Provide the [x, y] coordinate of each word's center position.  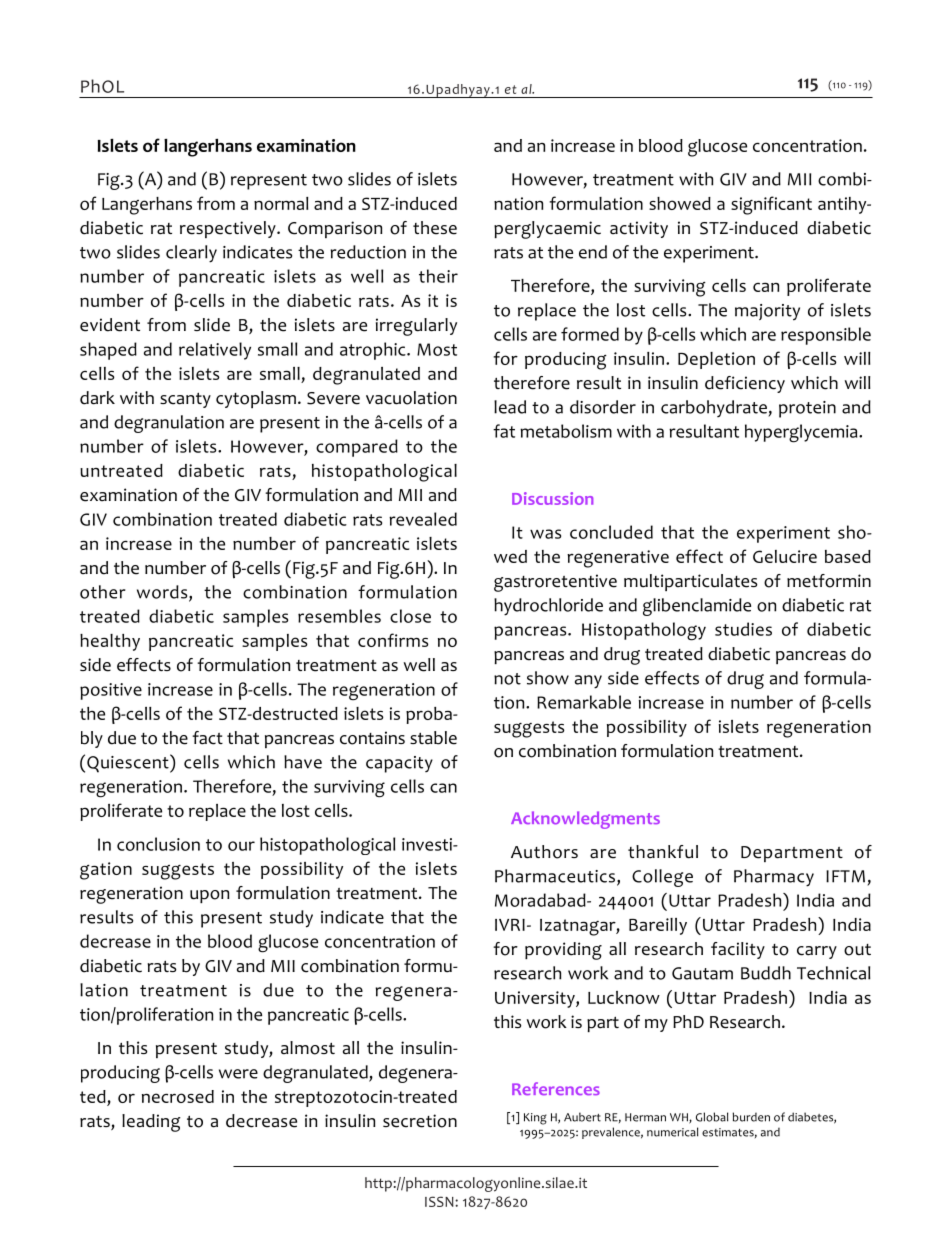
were [238, 1074]
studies [743, 629]
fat [504, 431]
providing [563, 951]
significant [771, 205]
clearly [191, 254]
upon [209, 896]
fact [207, 738]
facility [738, 950]
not [507, 679]
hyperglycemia [802, 433]
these [435, 228]
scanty [185, 400]
